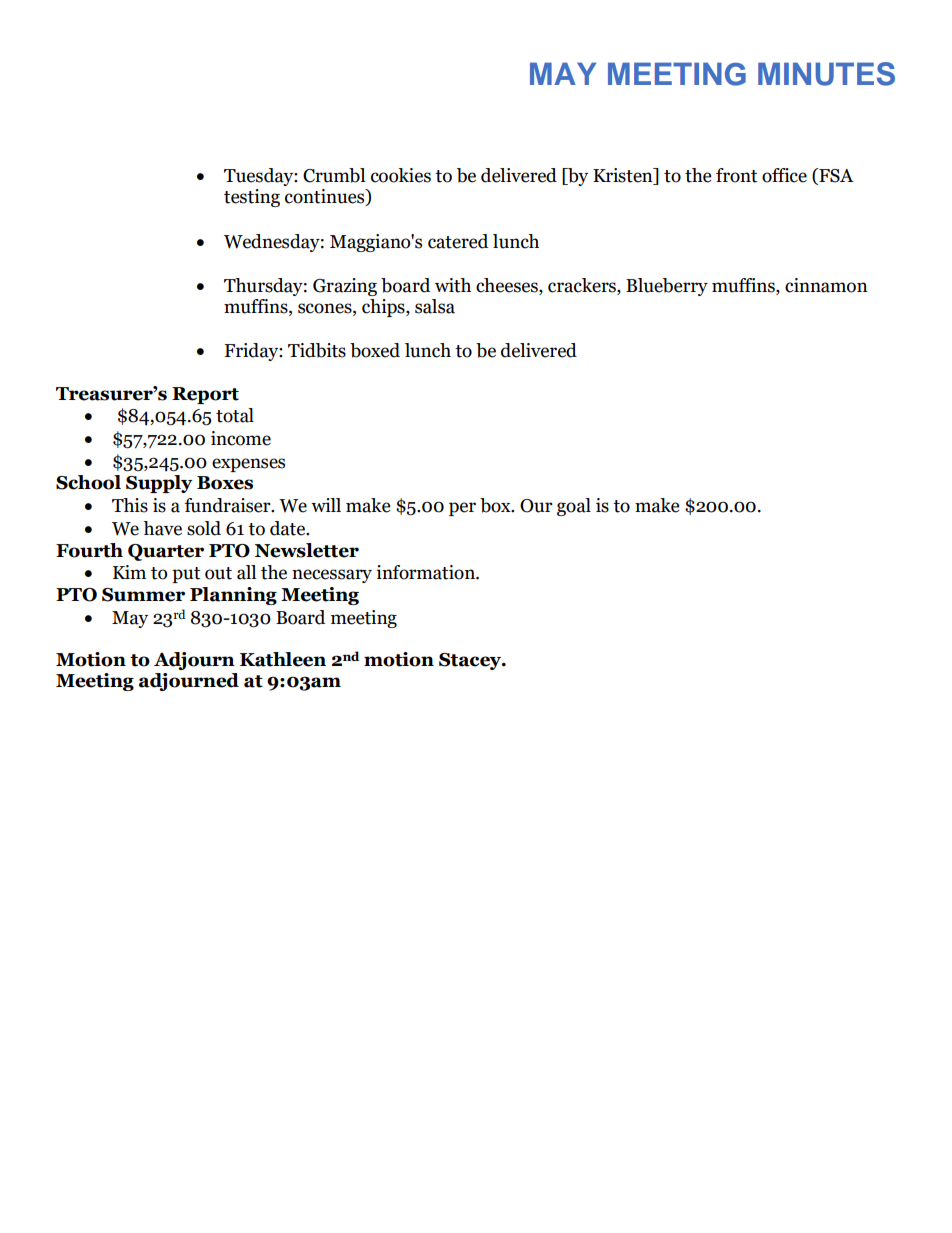  What do you see at coordinates (345, 287) in the screenshot?
I see `Grazing` at bounding box center [345, 287].
